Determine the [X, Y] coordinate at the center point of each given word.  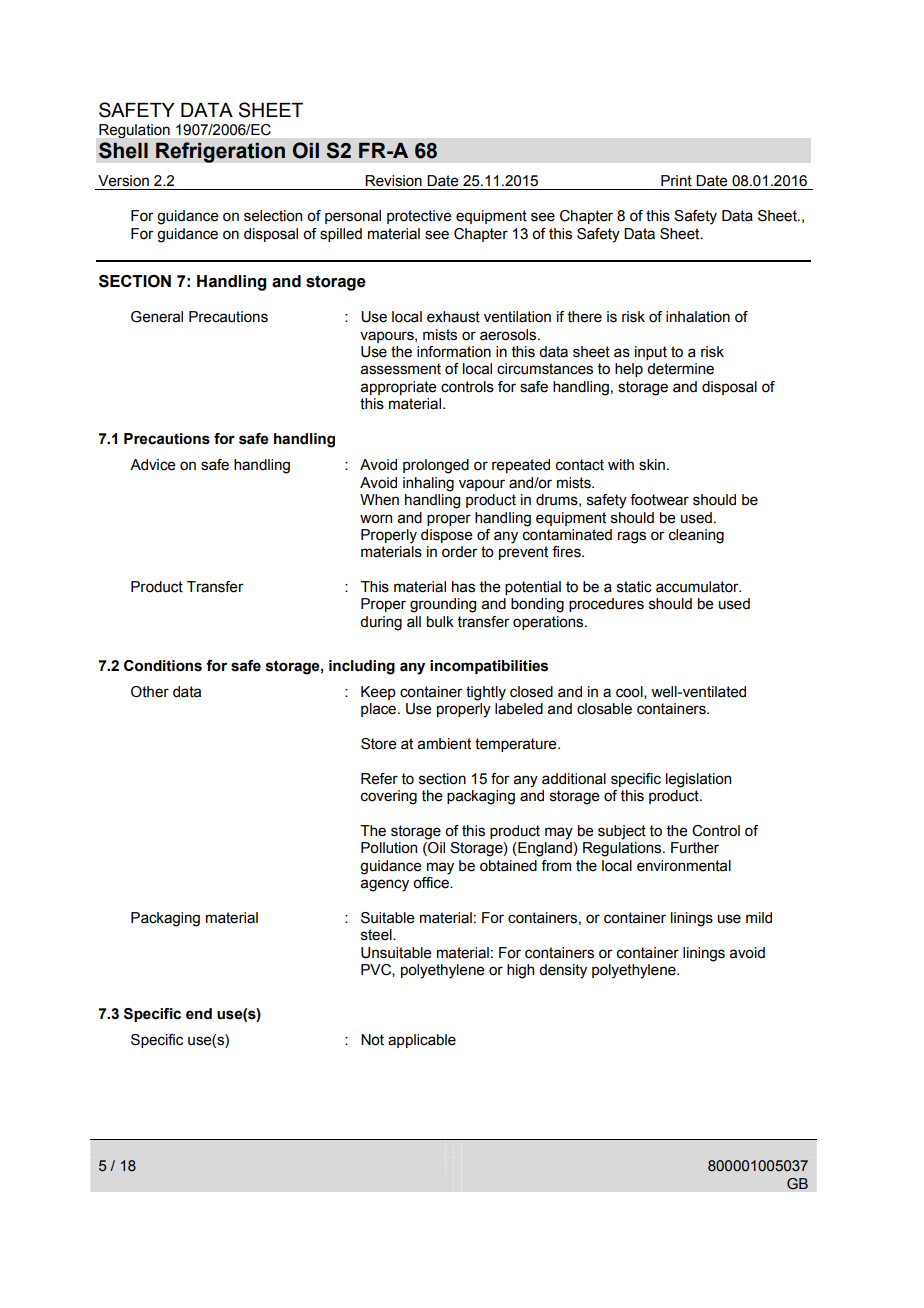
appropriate [399, 388]
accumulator [698, 587]
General [157, 317]
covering [389, 797]
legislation [698, 780]
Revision [393, 181]
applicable [422, 1041]
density [563, 971]
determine [680, 369]
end [199, 1014]
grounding [443, 605]
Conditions [163, 666]
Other [150, 692]
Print [676, 181]
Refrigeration [220, 152]
